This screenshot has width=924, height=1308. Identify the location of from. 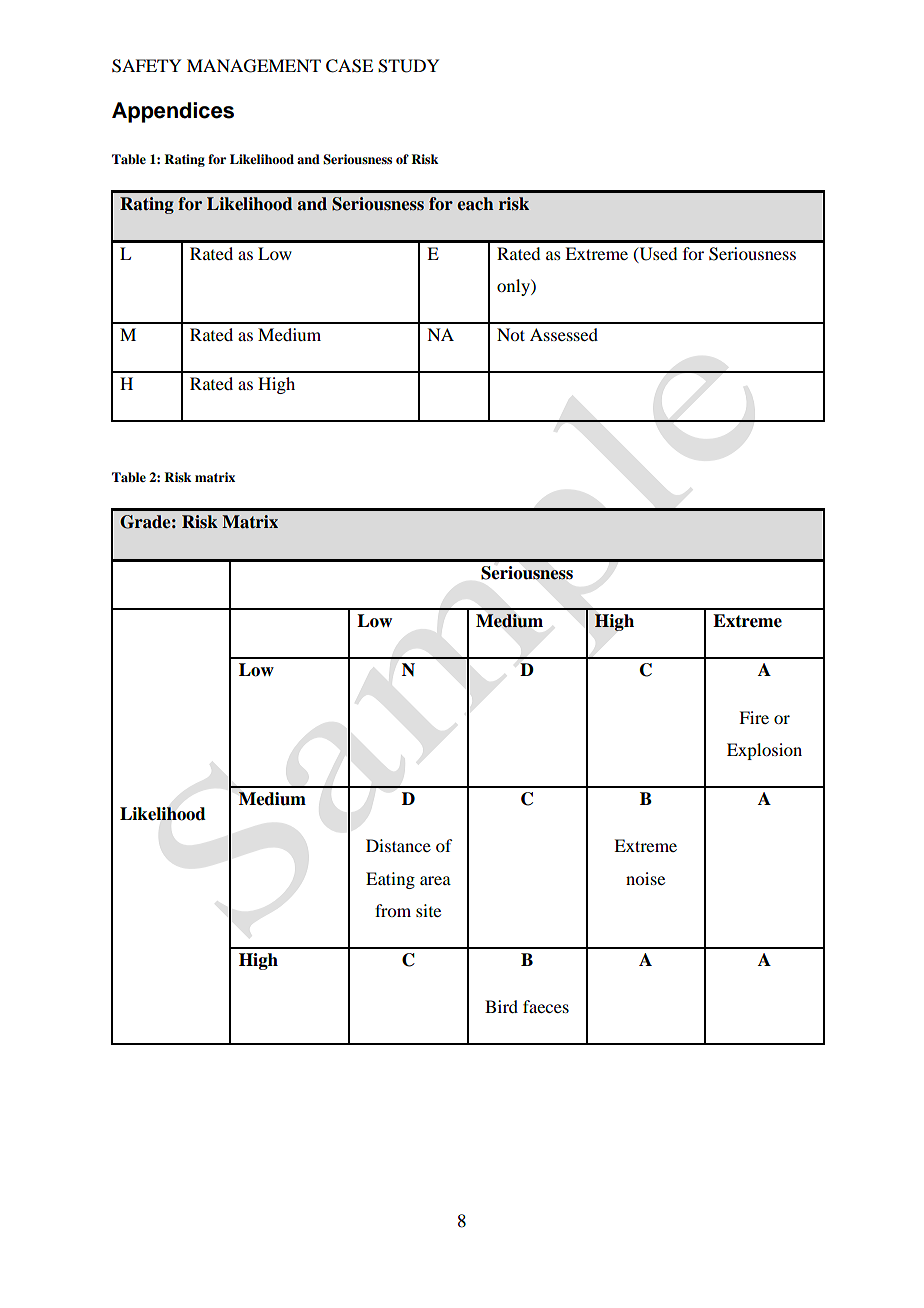
(393, 910).
